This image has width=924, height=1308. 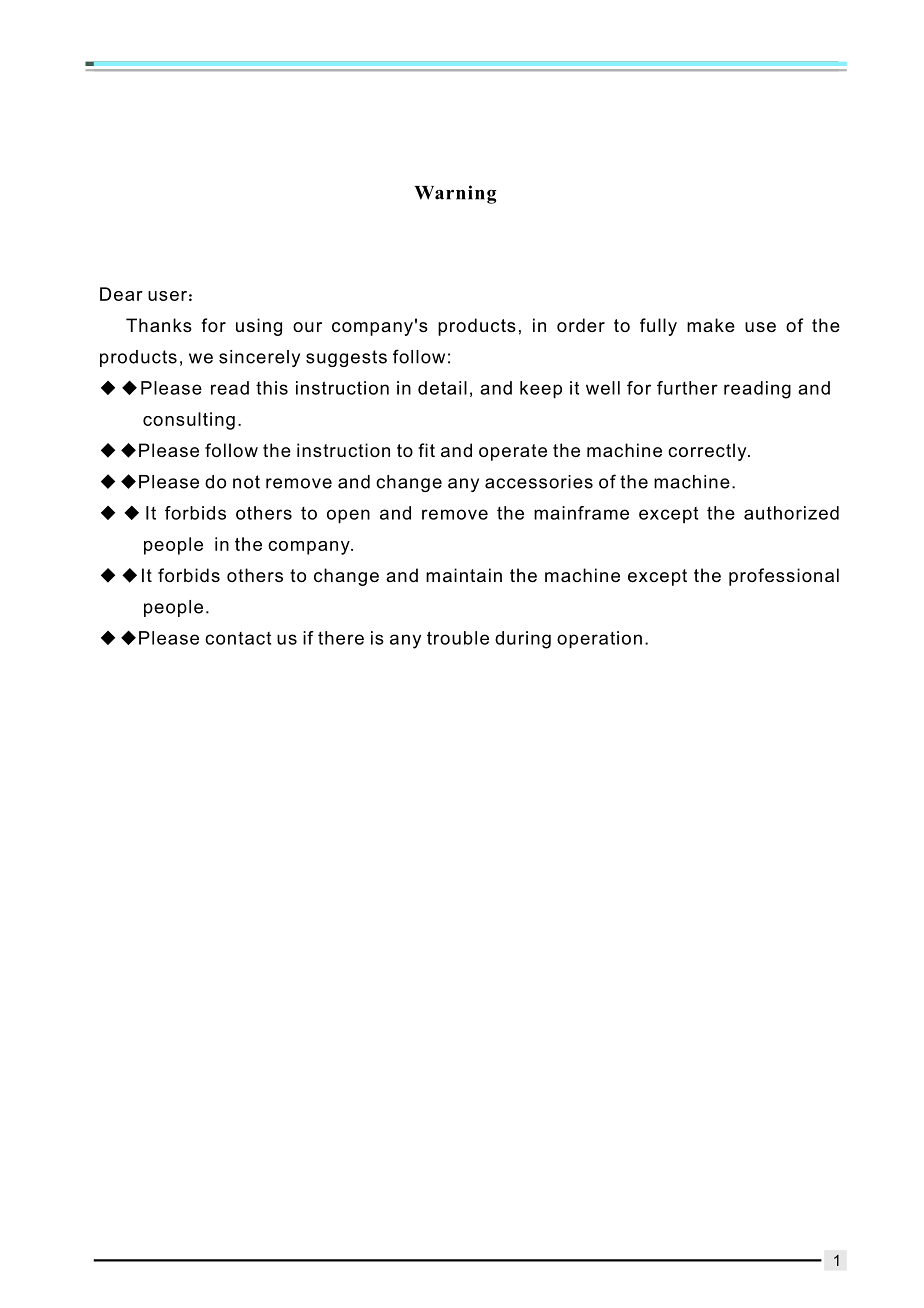 I want to click on make, so click(x=711, y=325).
